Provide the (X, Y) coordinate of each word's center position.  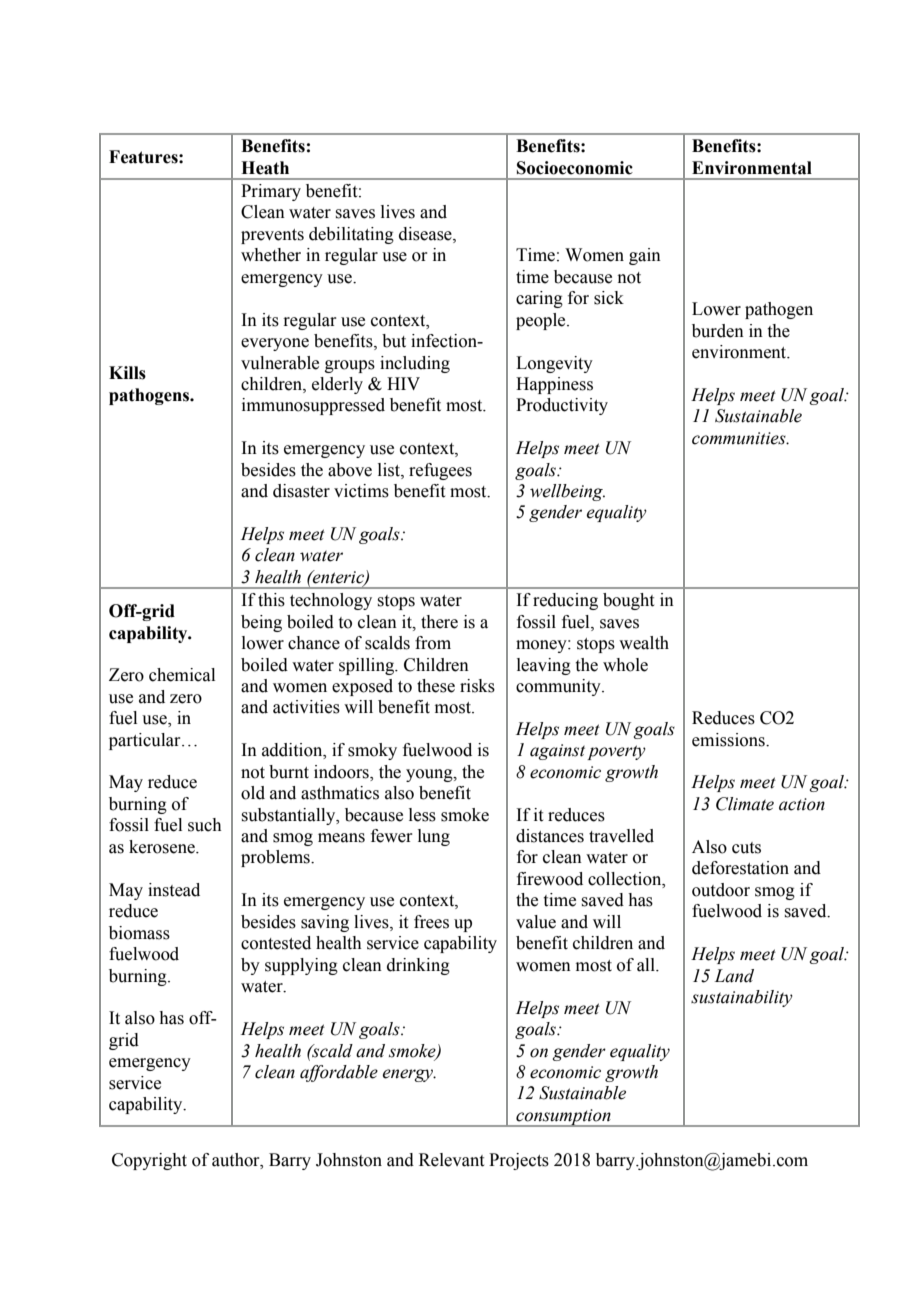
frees (431, 922)
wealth (644, 643)
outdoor (721, 890)
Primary (271, 192)
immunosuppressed (313, 406)
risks (477, 686)
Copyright (149, 1161)
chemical (182, 675)
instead (174, 890)
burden (718, 331)
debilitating (351, 235)
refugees (440, 471)
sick (609, 298)
